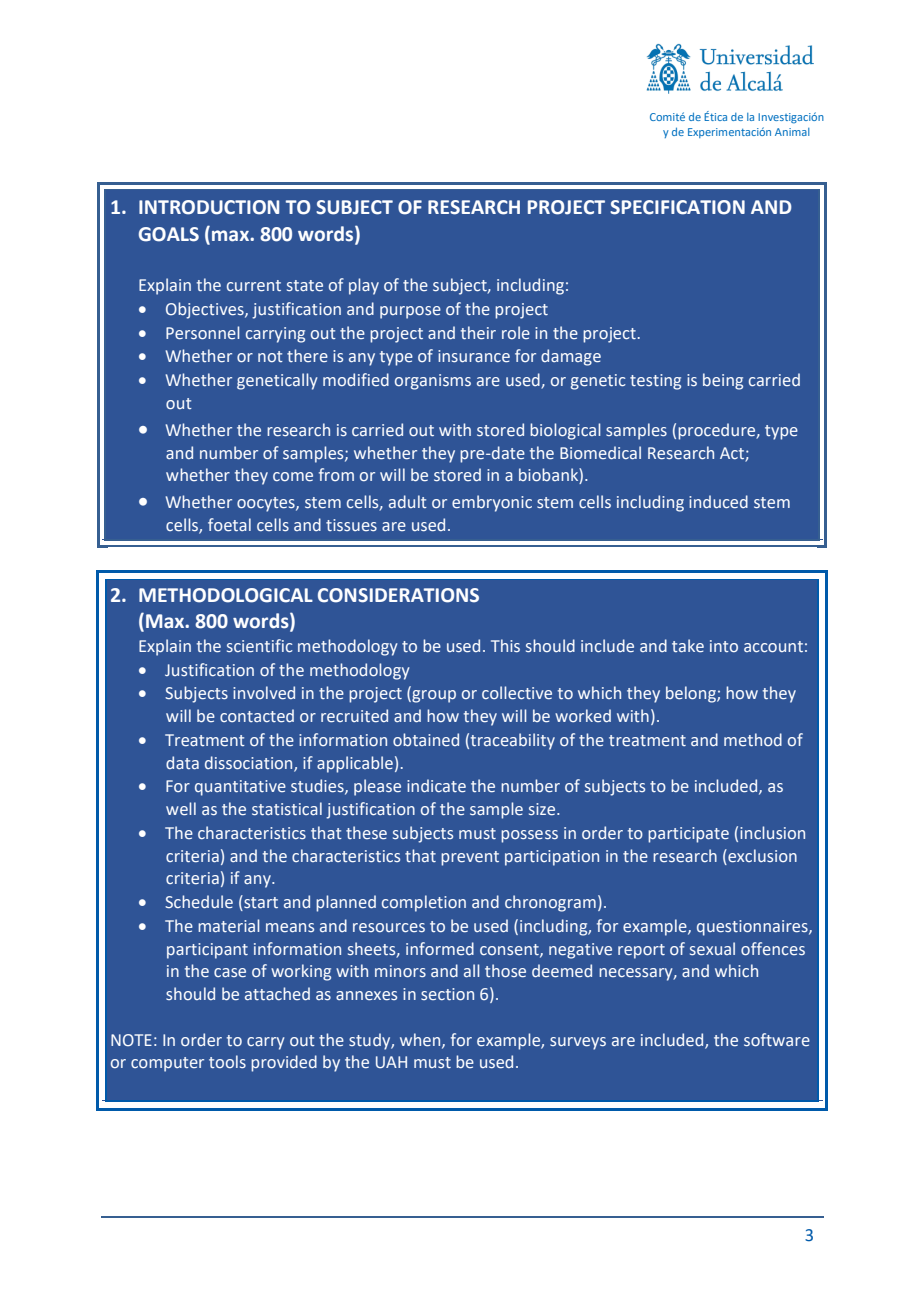 The image size is (924, 1308). I want to click on play, so click(364, 286).
